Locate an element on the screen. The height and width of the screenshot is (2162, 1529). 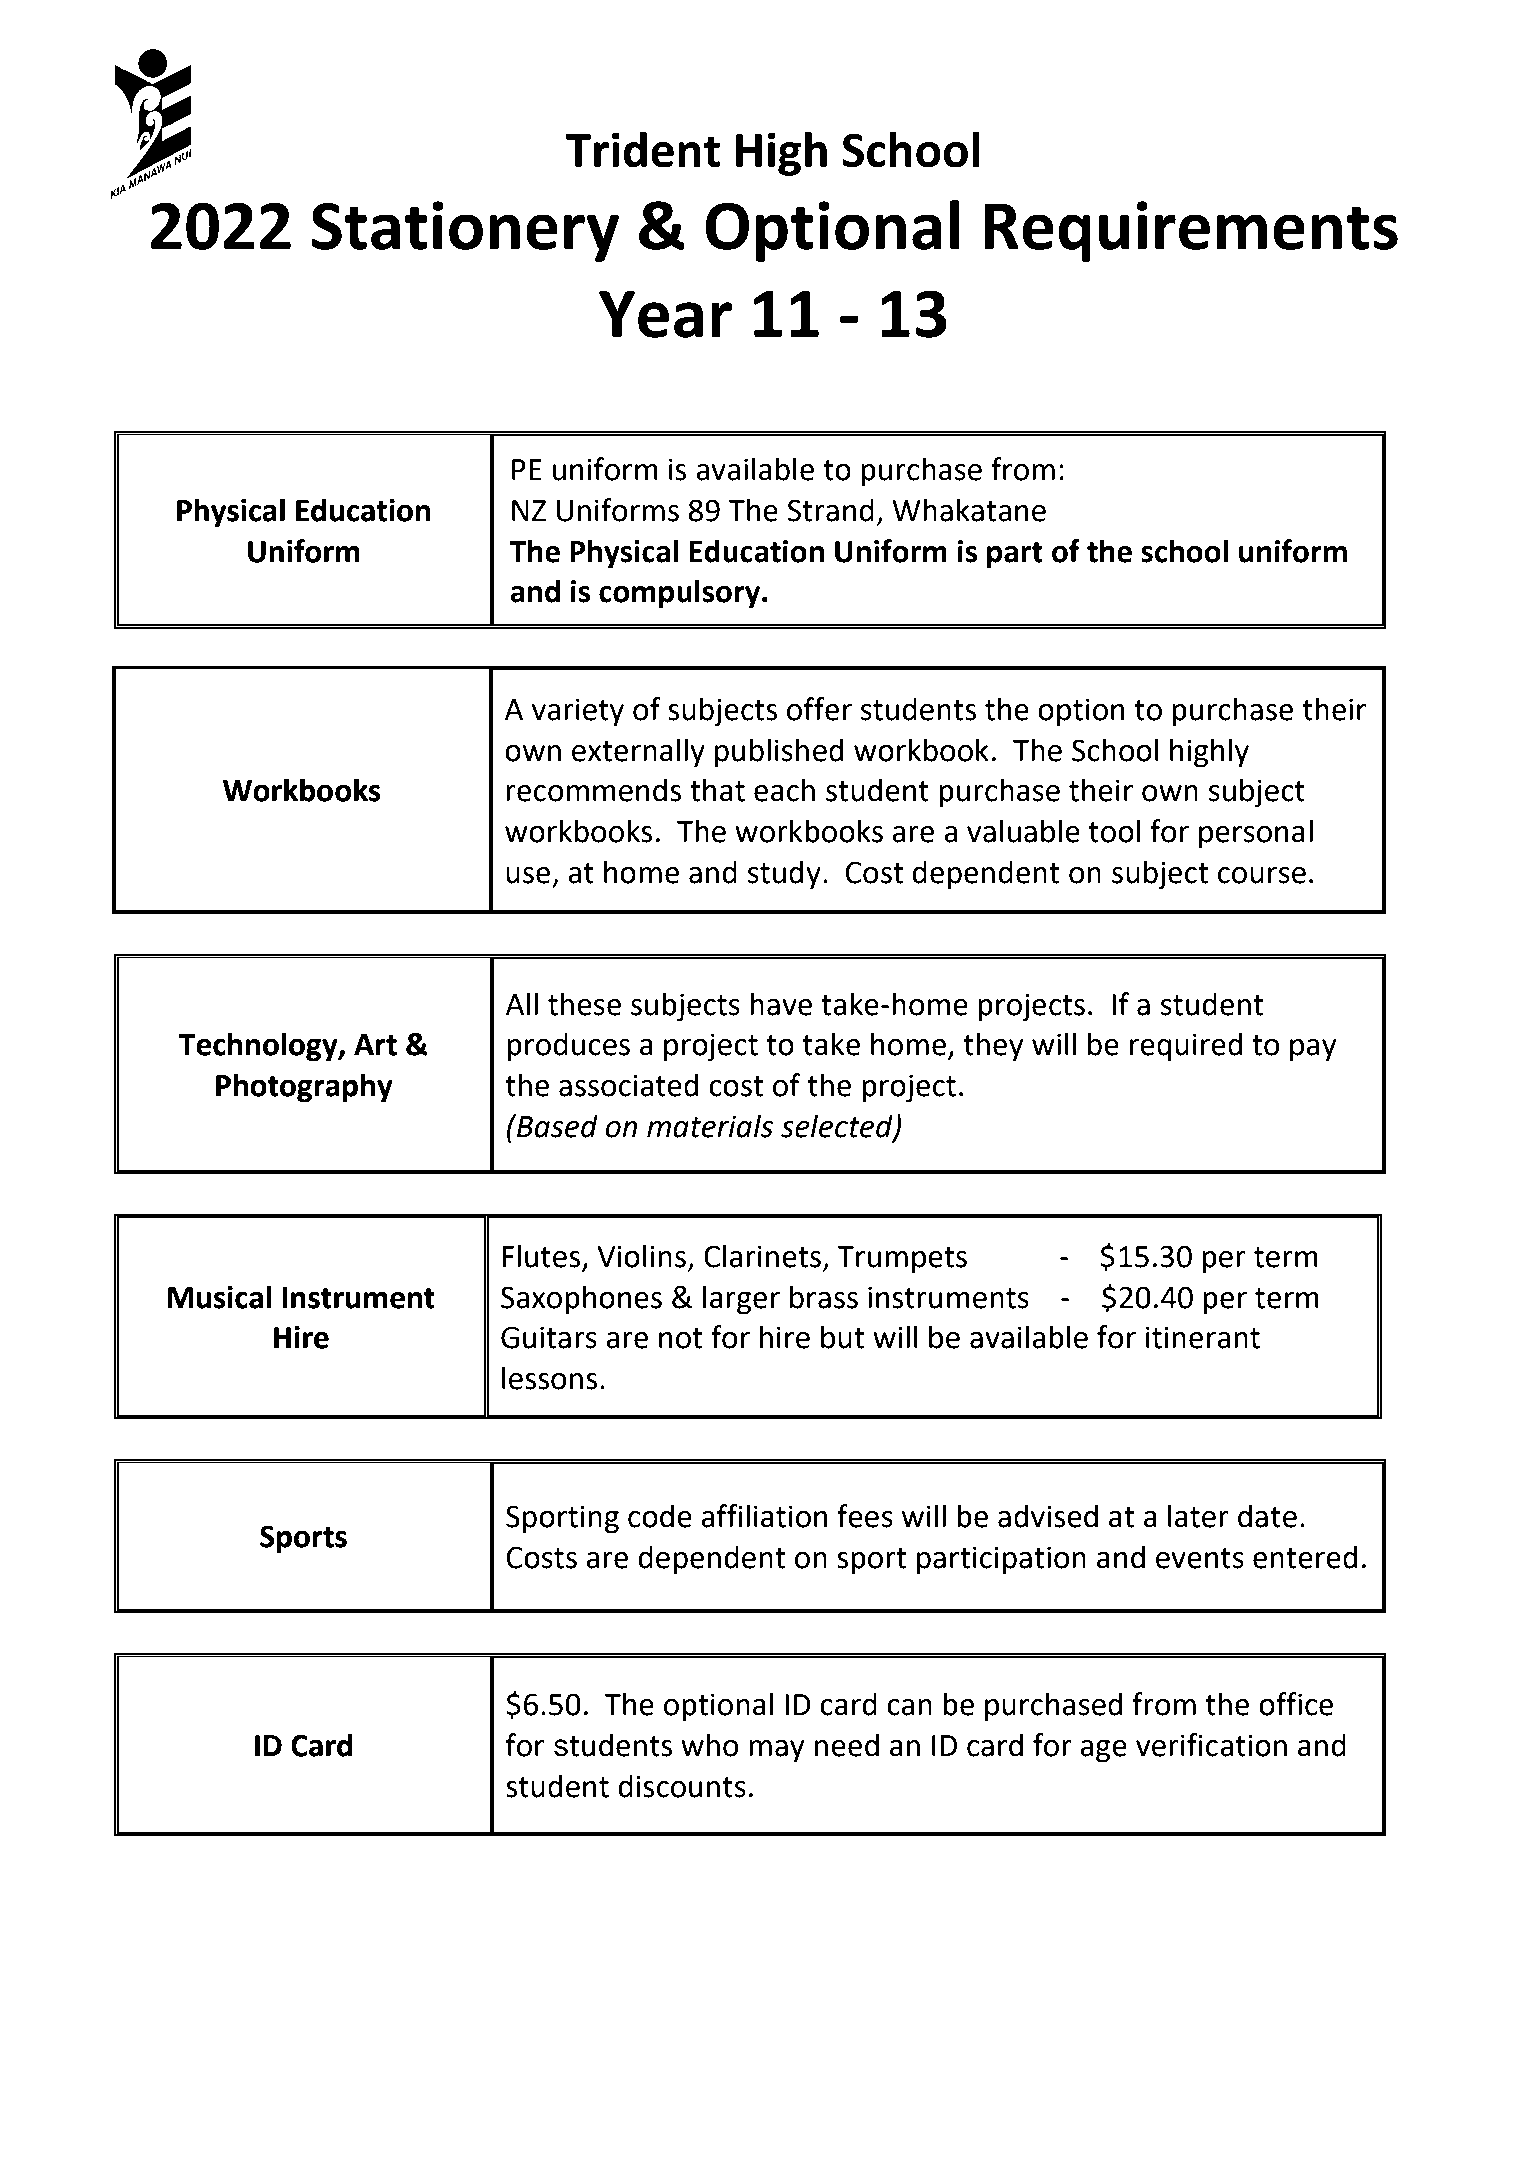
verification is located at coordinates (1211, 1745).
